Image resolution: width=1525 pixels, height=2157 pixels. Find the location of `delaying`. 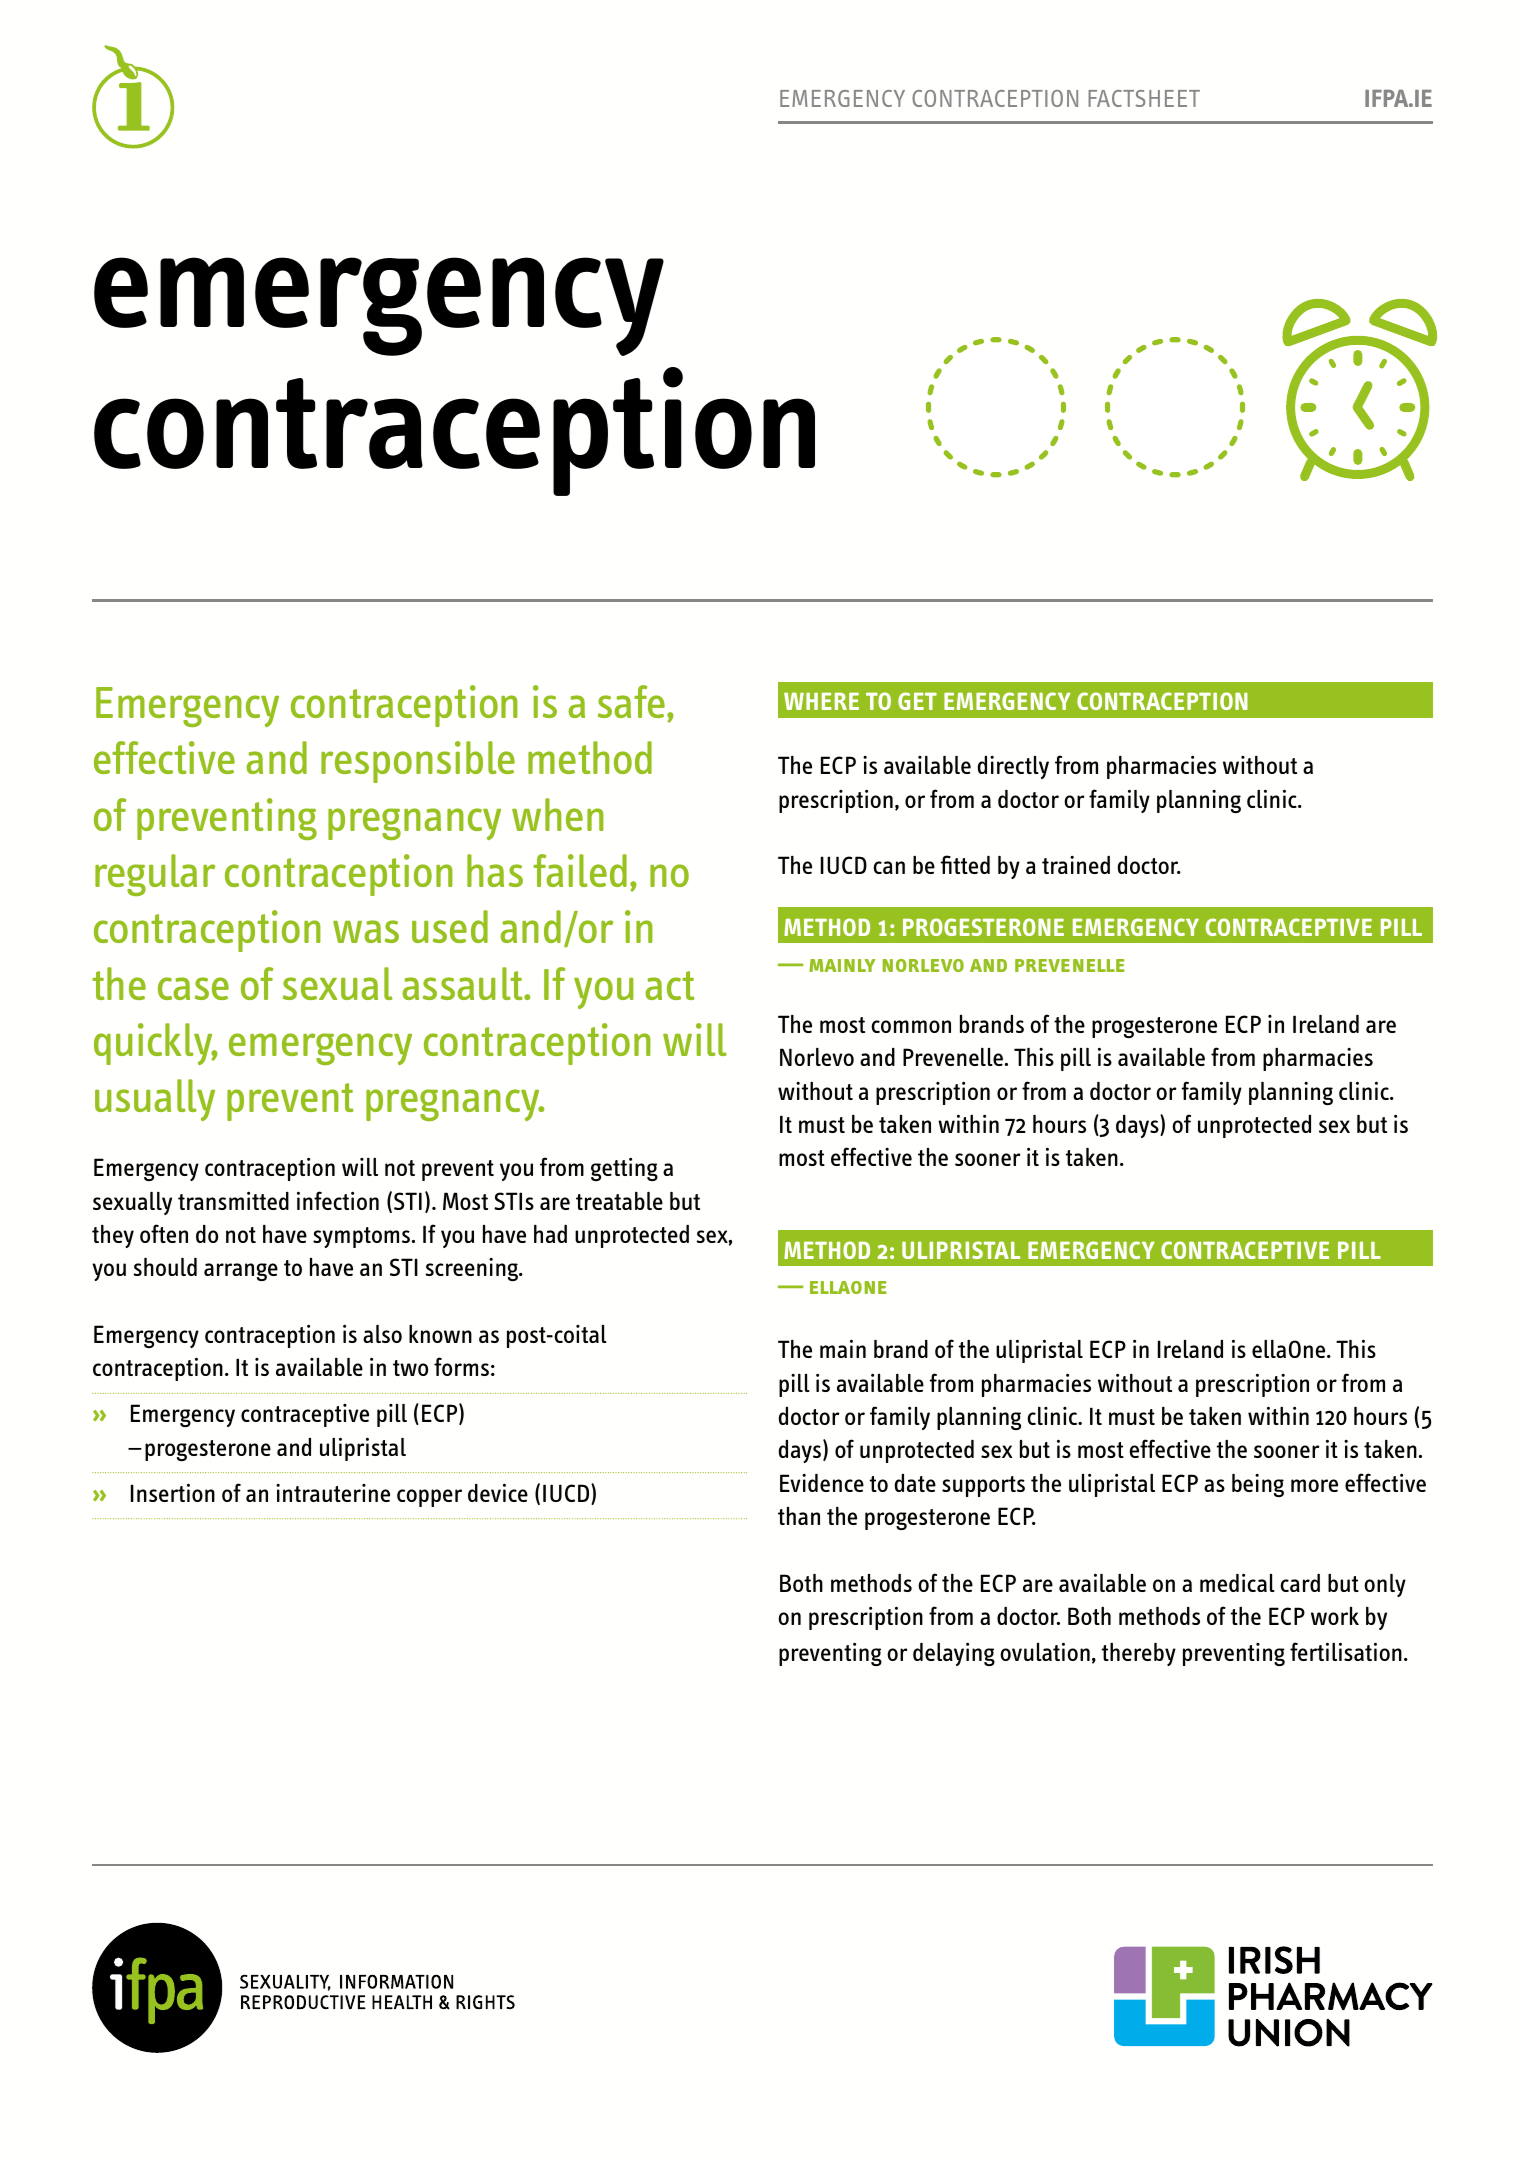

delaying is located at coordinates (954, 1654).
